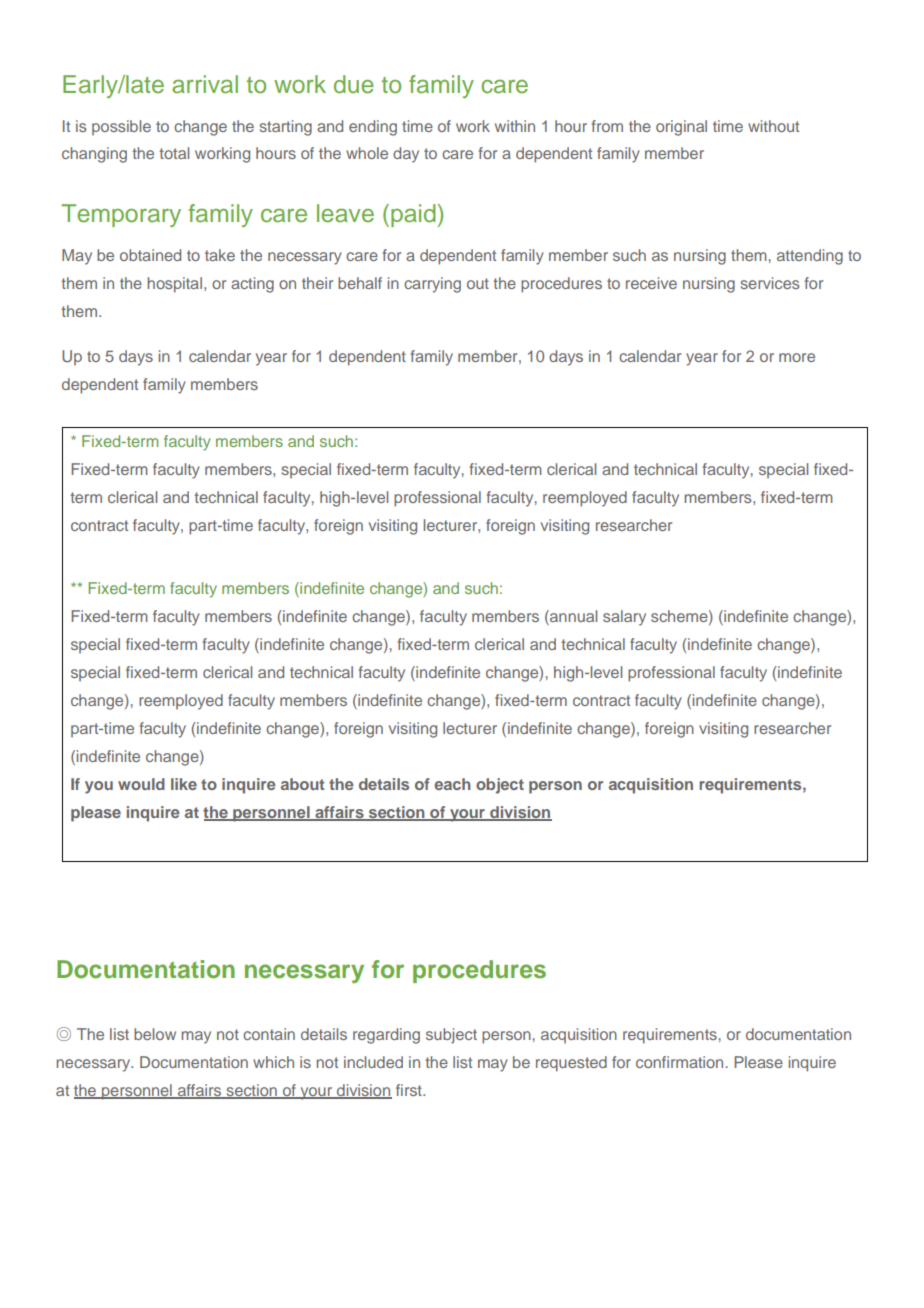  What do you see at coordinates (681, 128) in the page?
I see `original` at bounding box center [681, 128].
